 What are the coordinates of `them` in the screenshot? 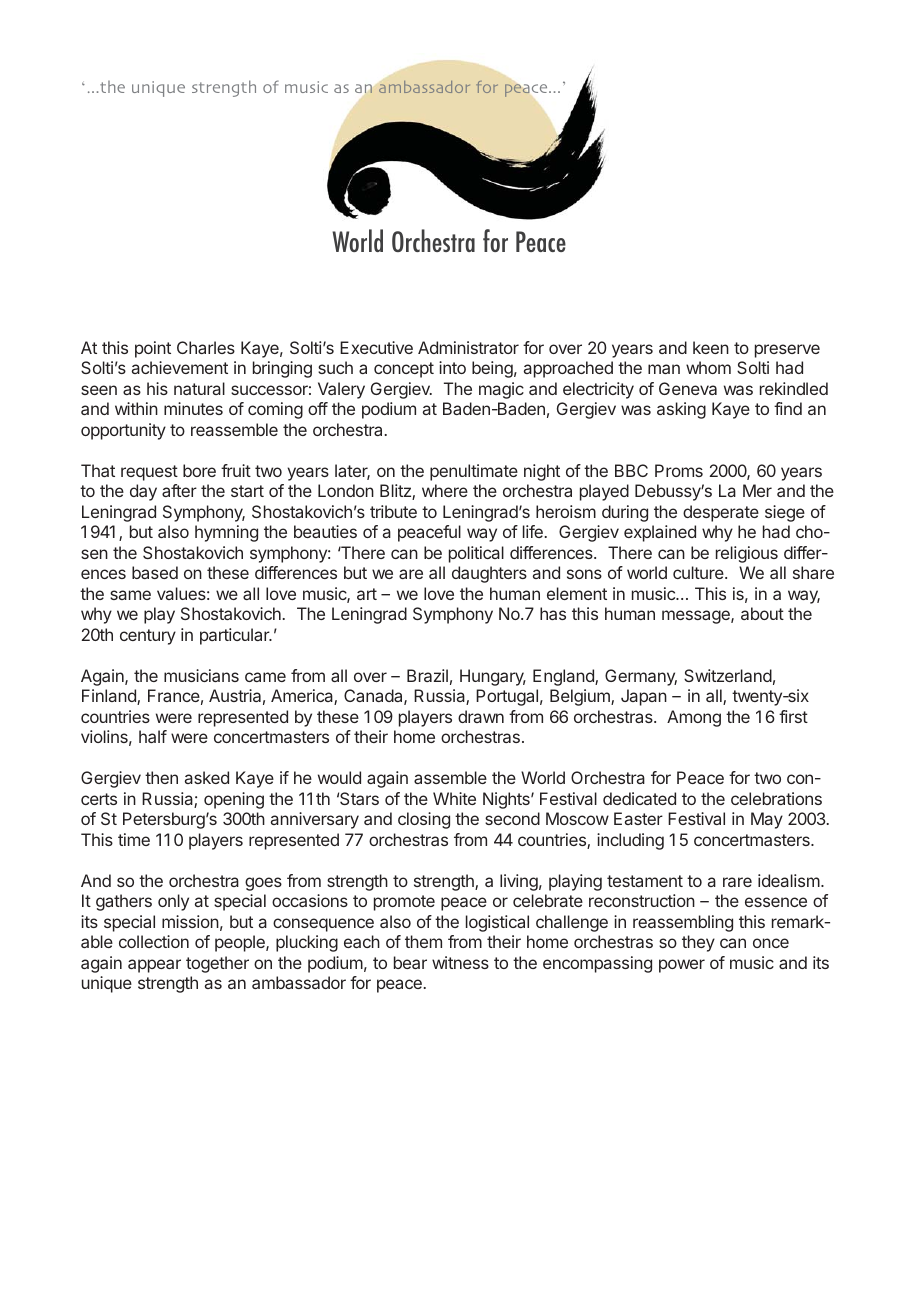 It's located at (423, 941).
